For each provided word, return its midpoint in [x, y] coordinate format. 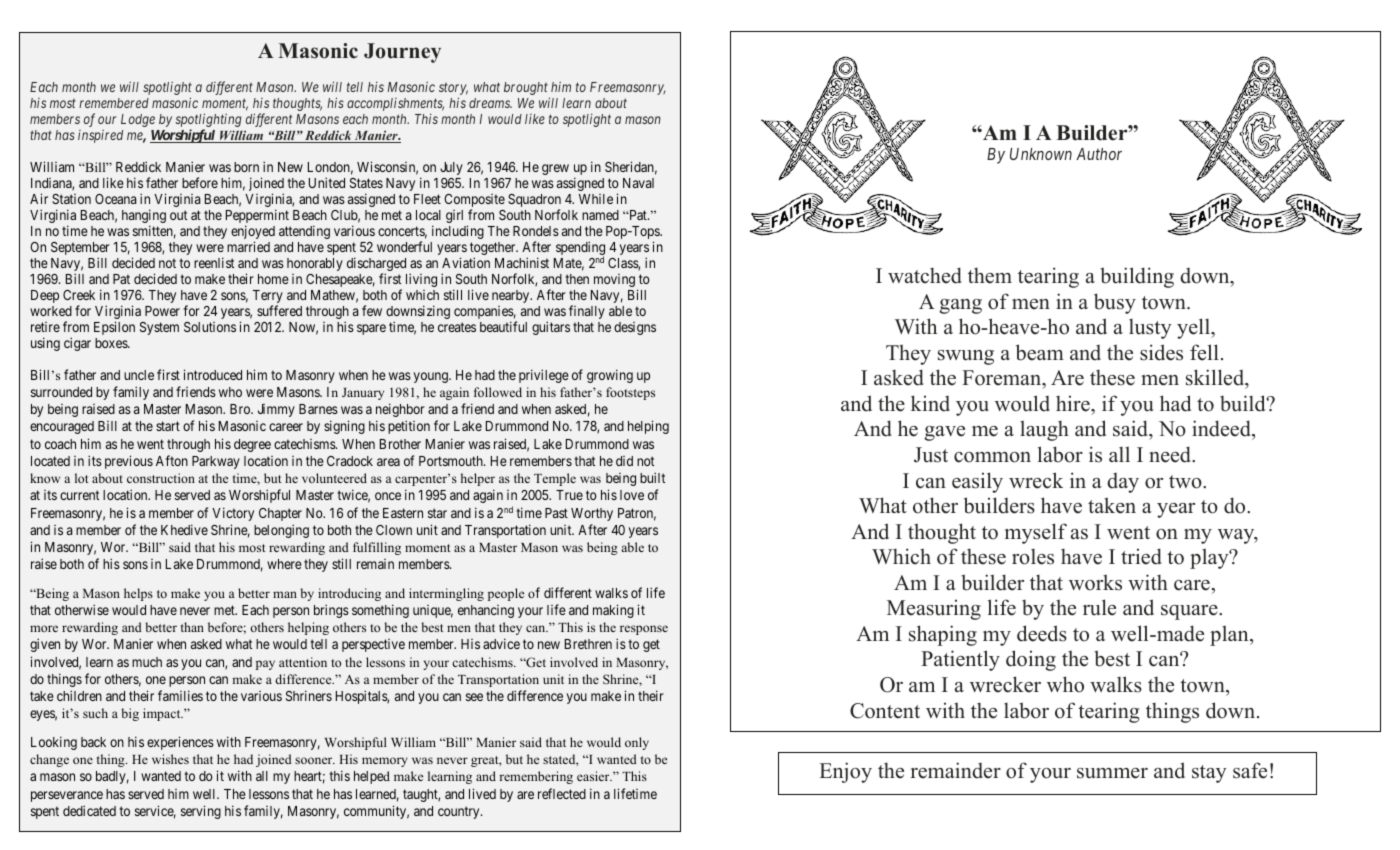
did [624, 461]
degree [252, 445]
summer [1112, 773]
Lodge [138, 120]
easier [594, 776]
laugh [1044, 430]
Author [1099, 154]
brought [527, 90]
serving [201, 812]
